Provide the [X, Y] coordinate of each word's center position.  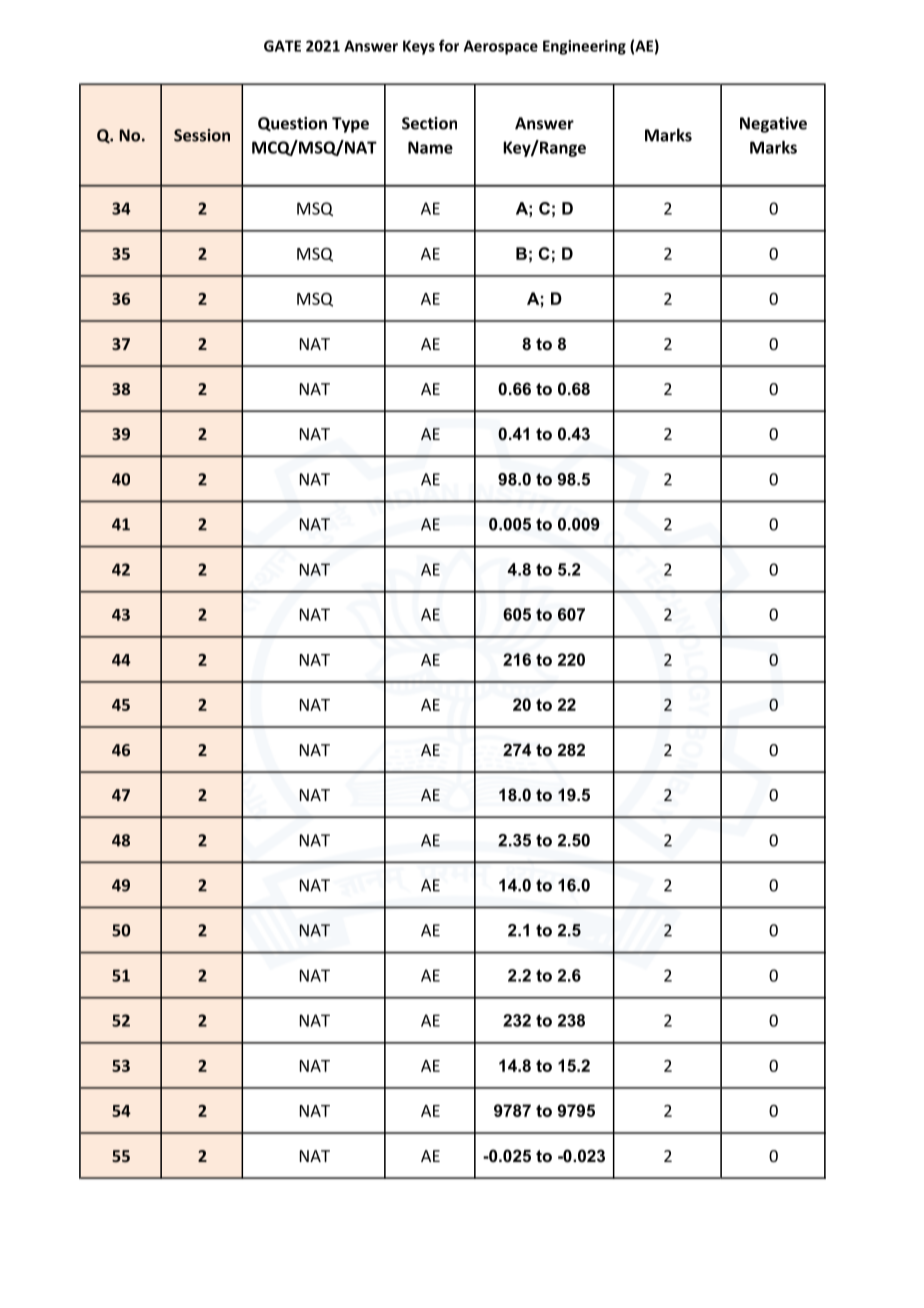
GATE [282, 46]
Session [202, 135]
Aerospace [501, 47]
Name [430, 147]
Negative [773, 125]
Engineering [584, 47]
